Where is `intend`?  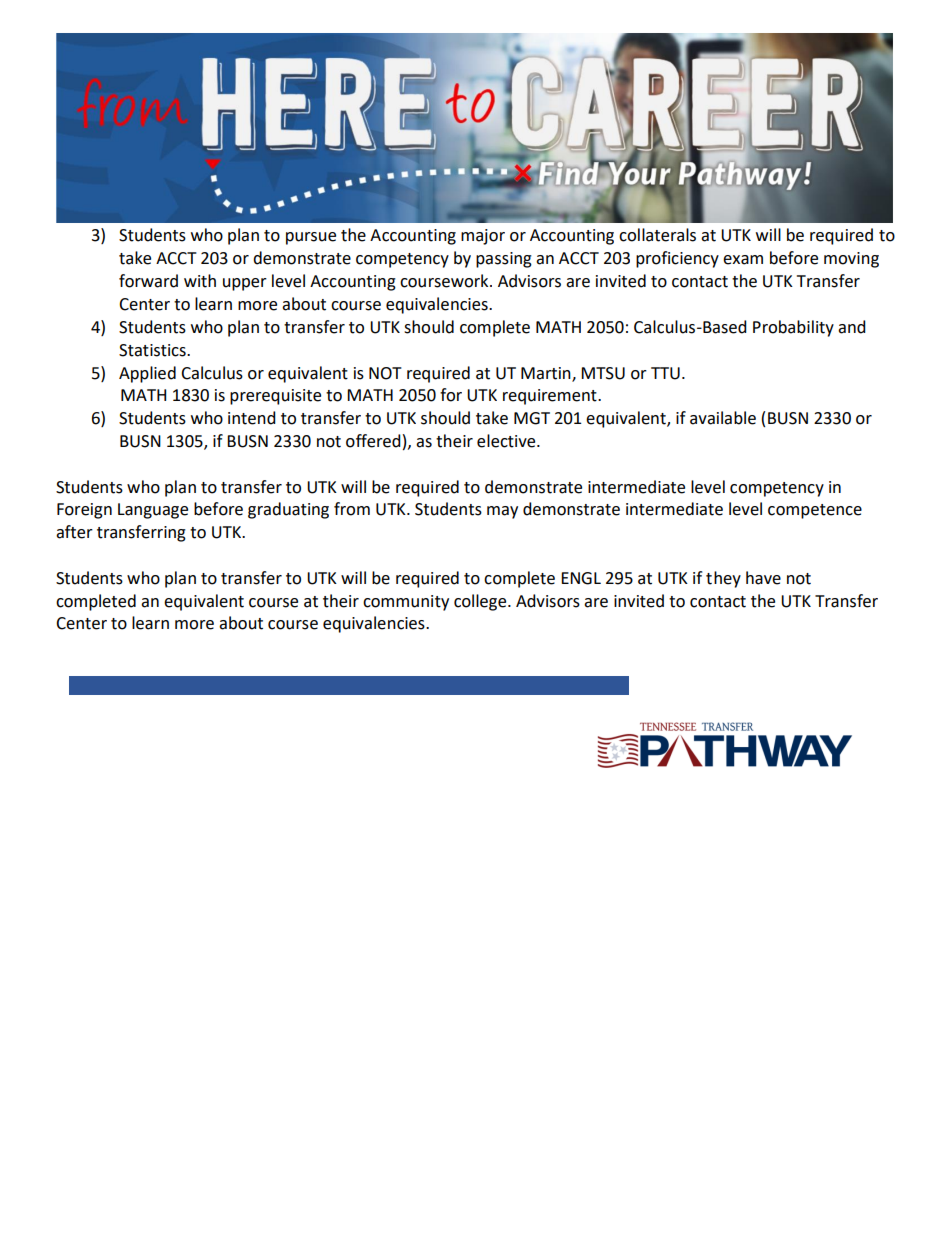
intend is located at coordinates (252, 418).
